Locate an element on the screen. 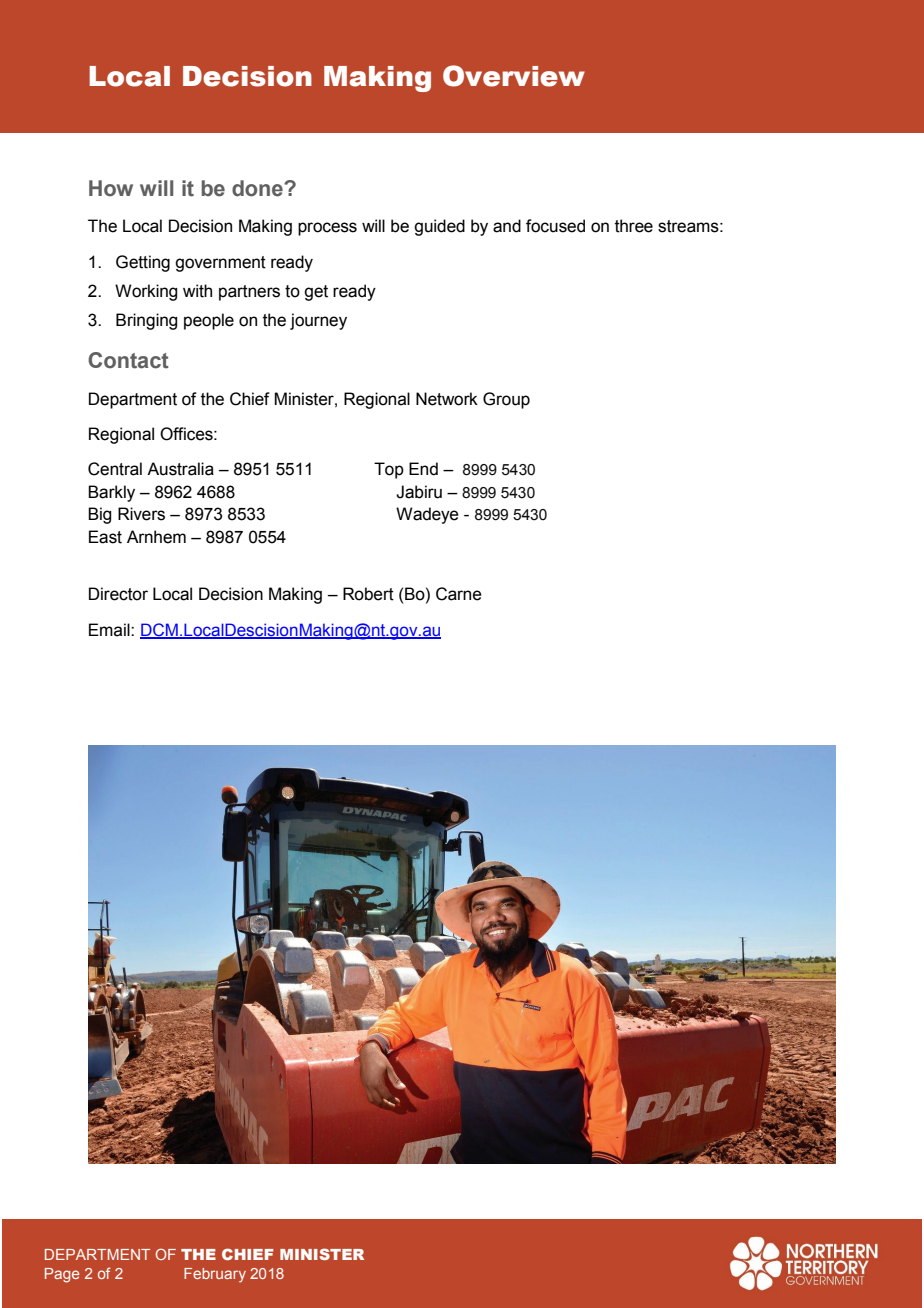 The width and height of the screenshot is (924, 1308). Carne is located at coordinates (459, 594).
